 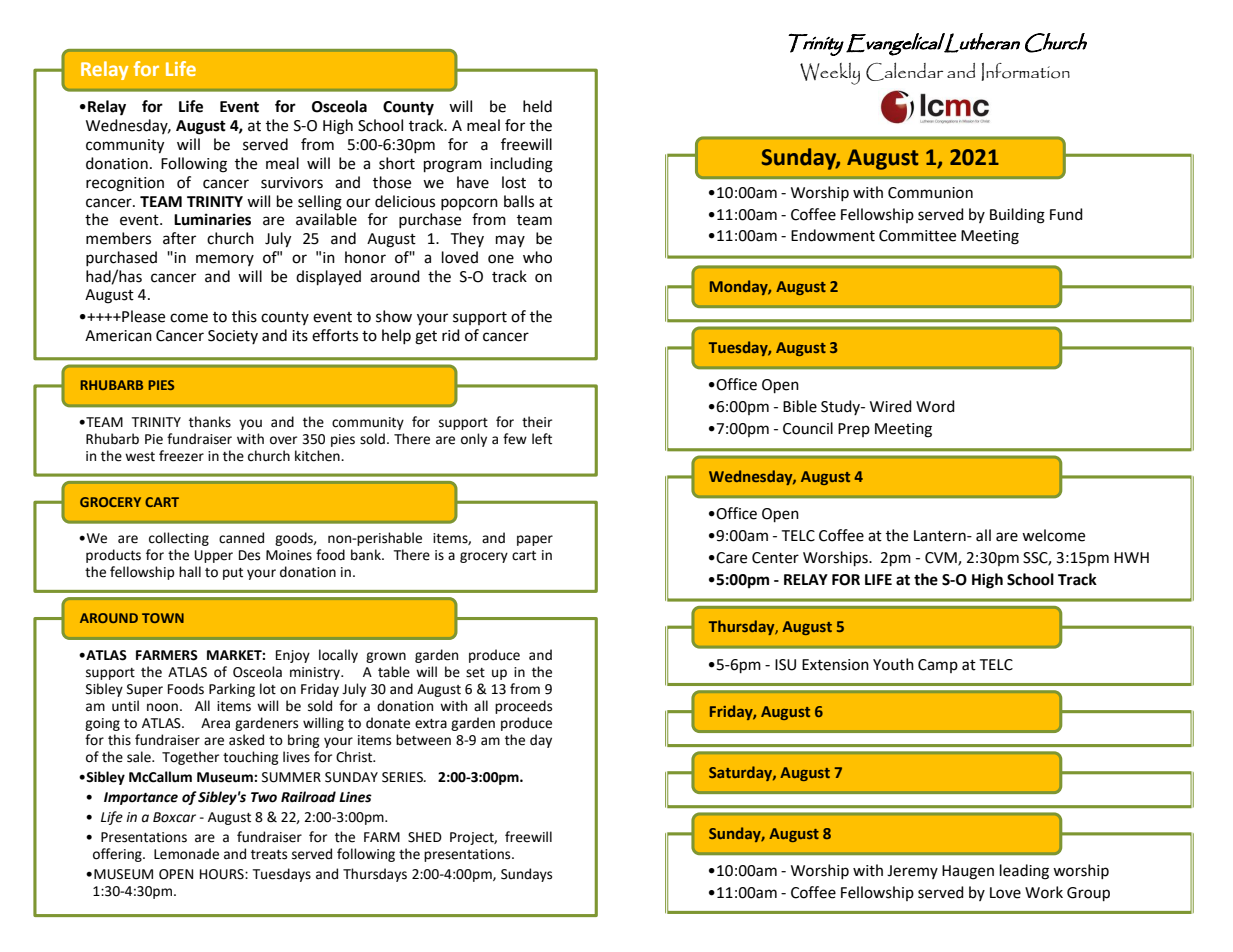 What do you see at coordinates (223, 874) in the screenshot?
I see `HOURS` at bounding box center [223, 874].
